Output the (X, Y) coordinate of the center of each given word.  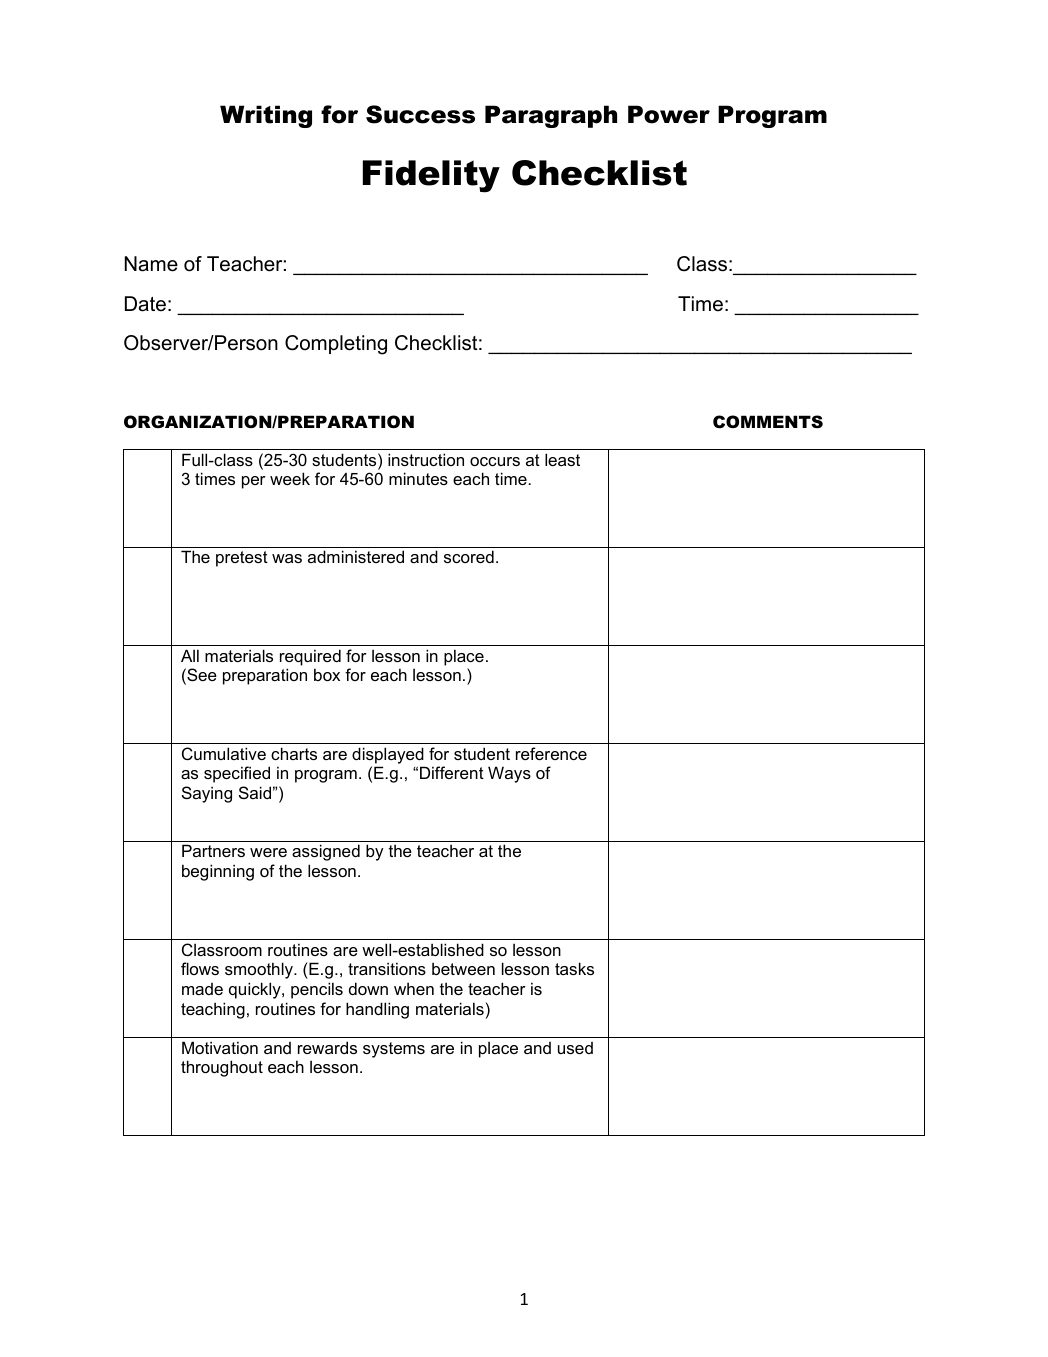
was (287, 558)
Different (452, 772)
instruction (426, 459)
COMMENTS (768, 422)
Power (669, 114)
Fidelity (431, 176)
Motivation (220, 1047)
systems (394, 1050)
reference (551, 753)
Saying (207, 794)
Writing (266, 116)
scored (469, 556)
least (562, 459)
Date (145, 304)
